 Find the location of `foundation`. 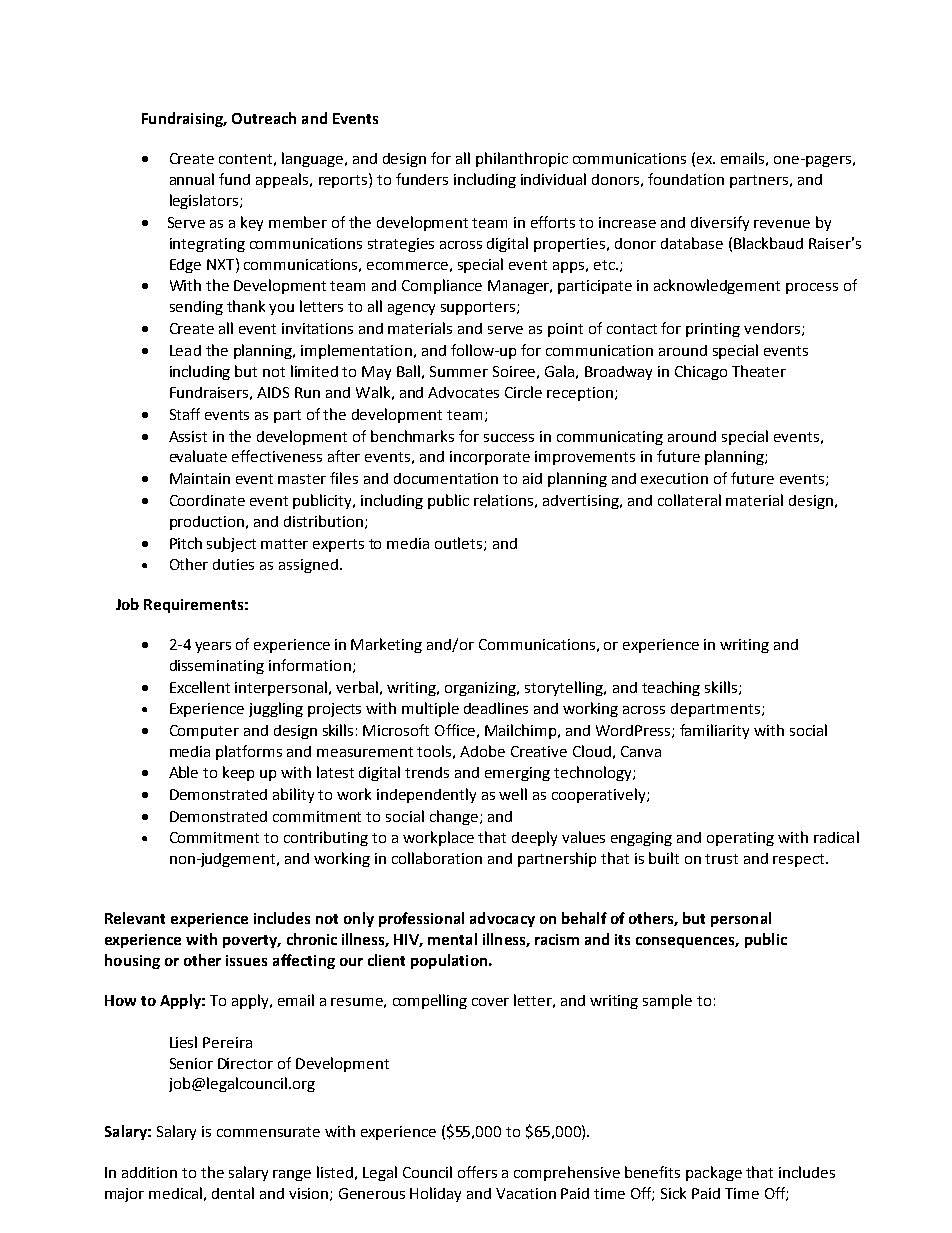

foundation is located at coordinates (686, 179).
